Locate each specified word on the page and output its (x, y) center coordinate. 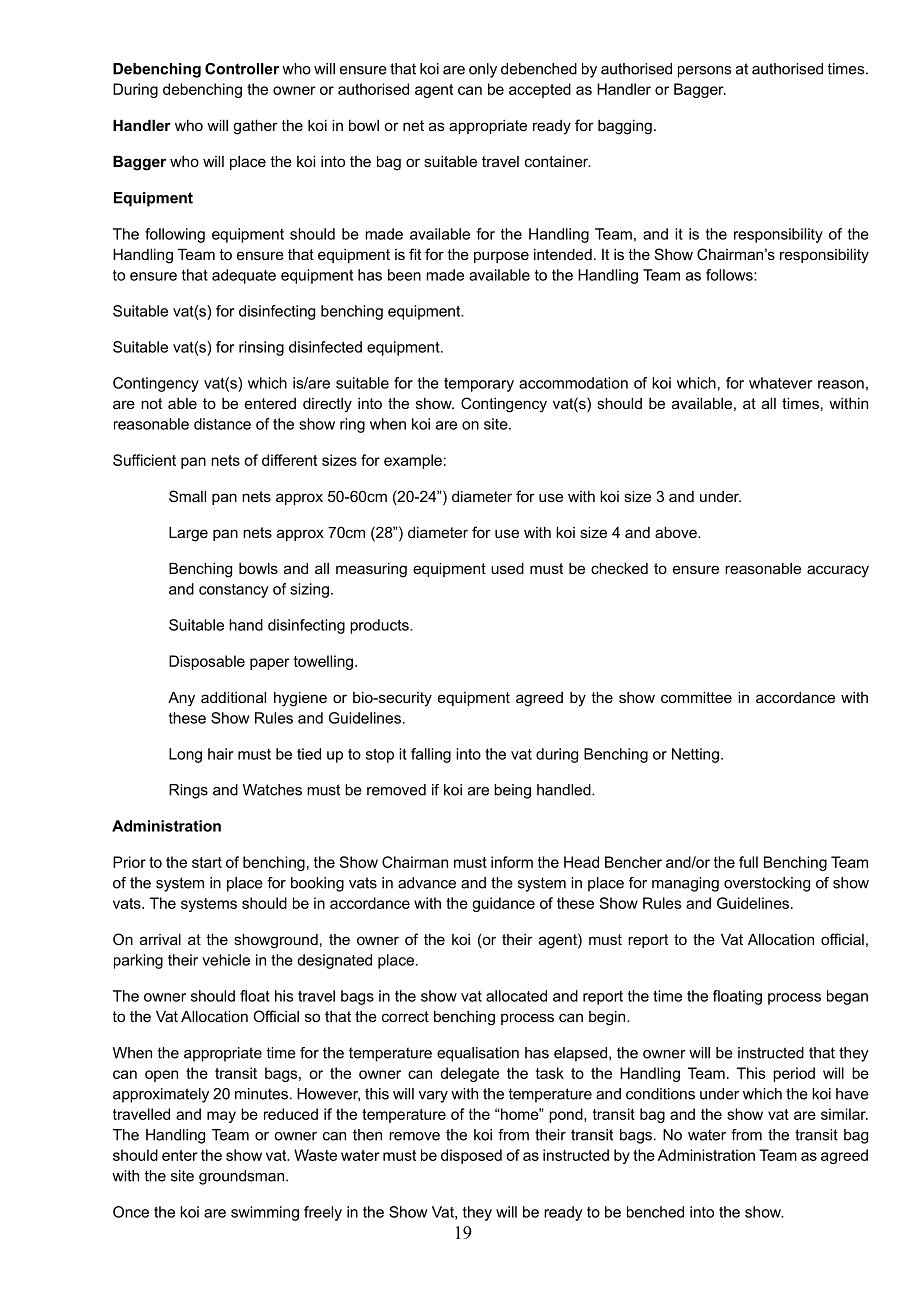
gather (255, 127)
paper (270, 664)
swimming (265, 1213)
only (483, 70)
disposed (471, 1156)
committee (696, 697)
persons (704, 72)
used (507, 568)
